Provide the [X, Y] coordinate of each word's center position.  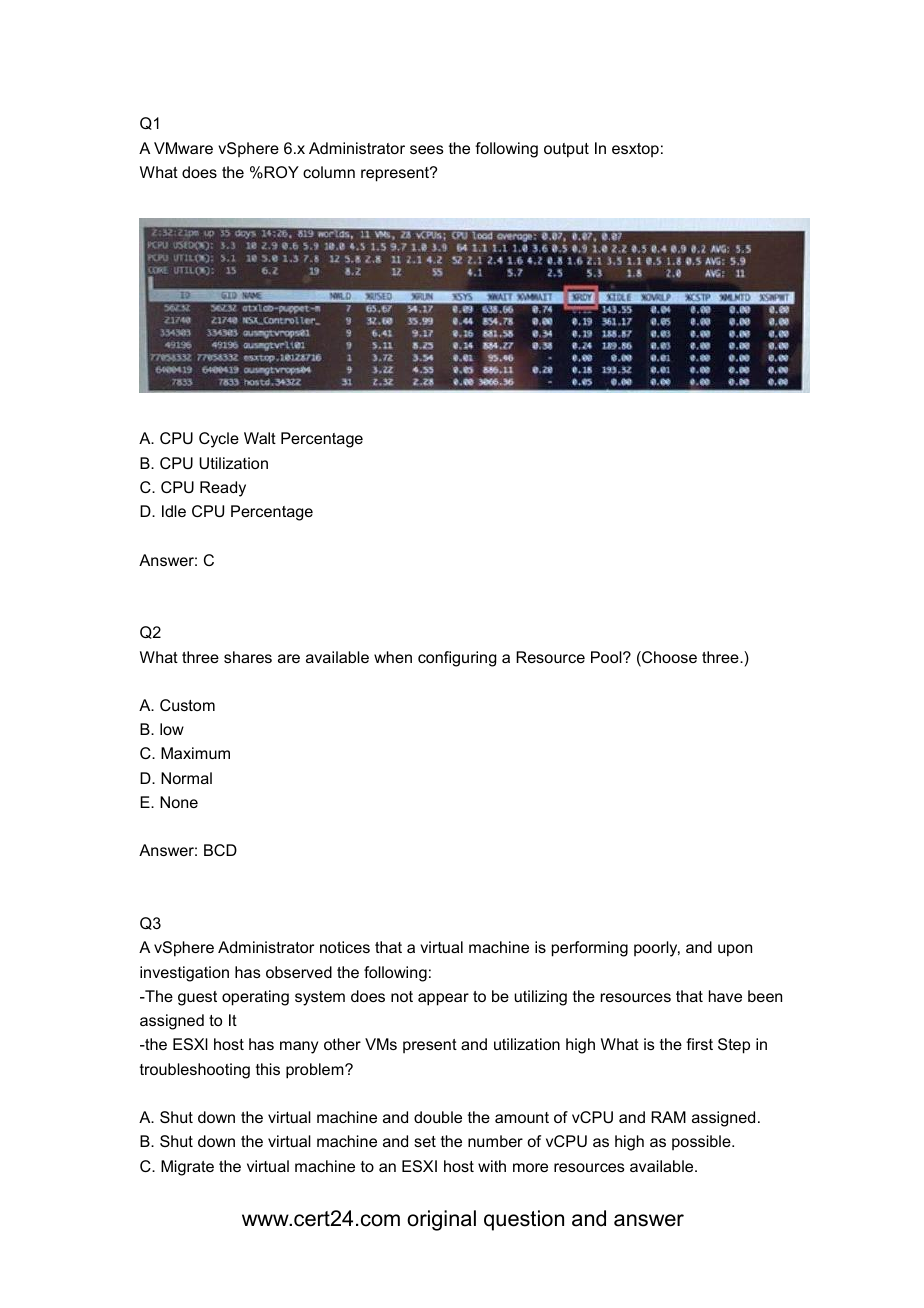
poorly [657, 949]
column [329, 172]
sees [427, 149]
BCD [220, 850]
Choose [668, 658]
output [566, 150]
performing [590, 949]
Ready [223, 489]
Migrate [187, 1168]
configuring [457, 659]
